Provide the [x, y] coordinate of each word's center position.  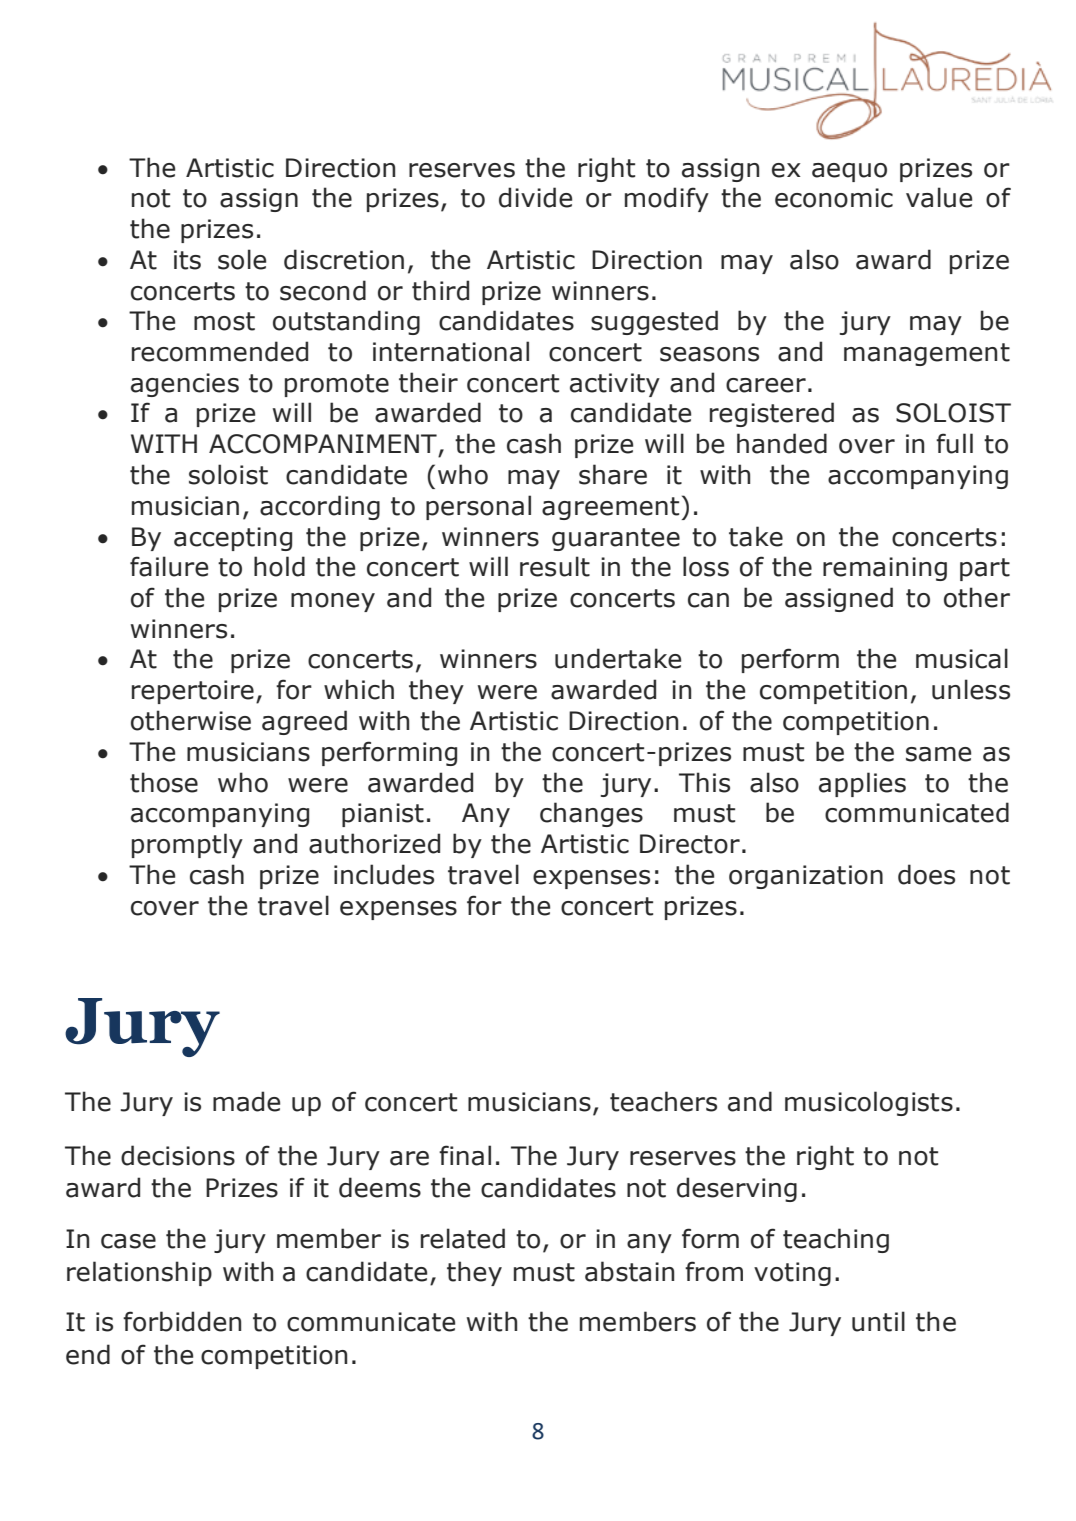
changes [591, 814]
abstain [629, 1271]
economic [834, 198]
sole [242, 259]
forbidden [182, 1321]
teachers [663, 1101]
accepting [233, 539]
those [164, 782]
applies [862, 784]
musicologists [869, 1103]
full [954, 443]
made [246, 1101]
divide [535, 197]
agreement [610, 508]
